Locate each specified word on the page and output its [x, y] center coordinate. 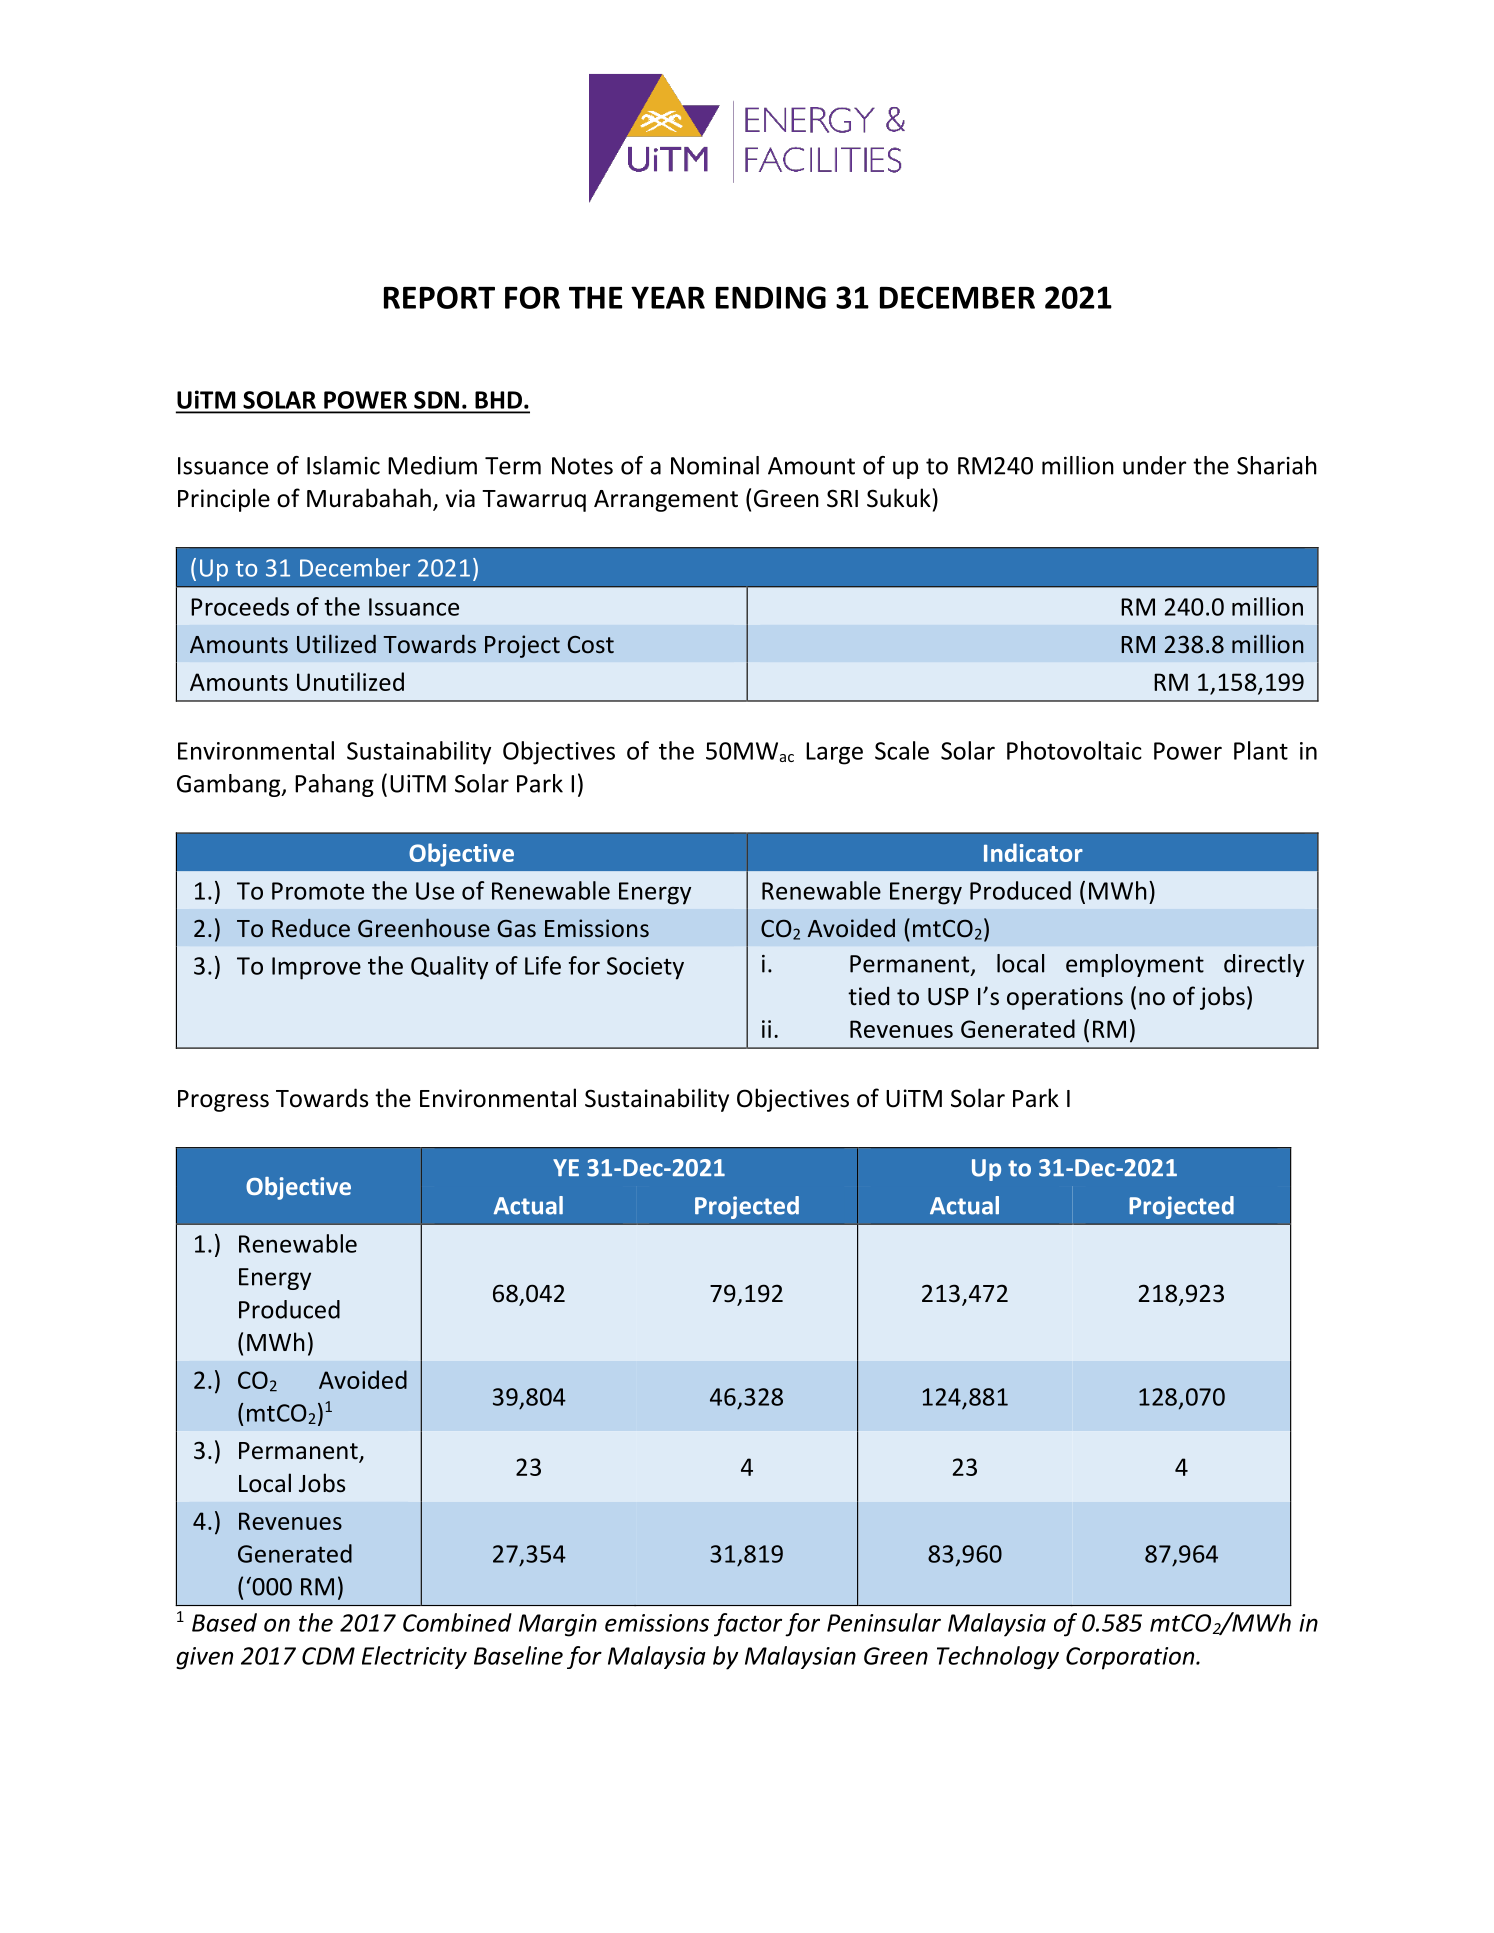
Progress [223, 1101]
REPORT [439, 297]
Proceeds [240, 606]
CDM [328, 1656]
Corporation [1131, 1658]
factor [748, 1625]
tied [868, 996]
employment [1135, 965]
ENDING [771, 297]
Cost [591, 644]
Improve [316, 968]
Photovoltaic [1074, 750]
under [1154, 465]
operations [1065, 998]
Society [645, 968]
